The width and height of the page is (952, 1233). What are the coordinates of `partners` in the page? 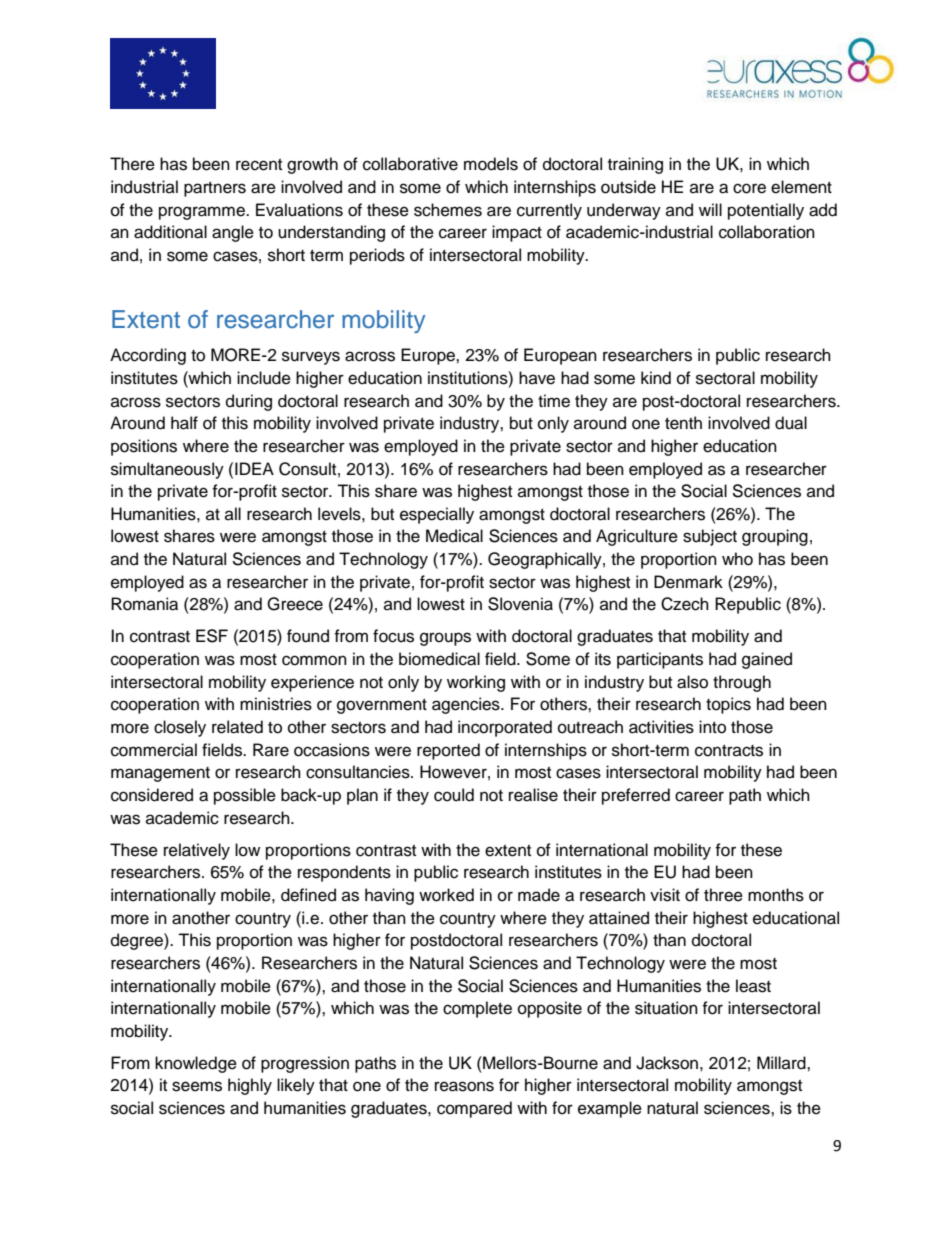 It's located at (215, 189).
